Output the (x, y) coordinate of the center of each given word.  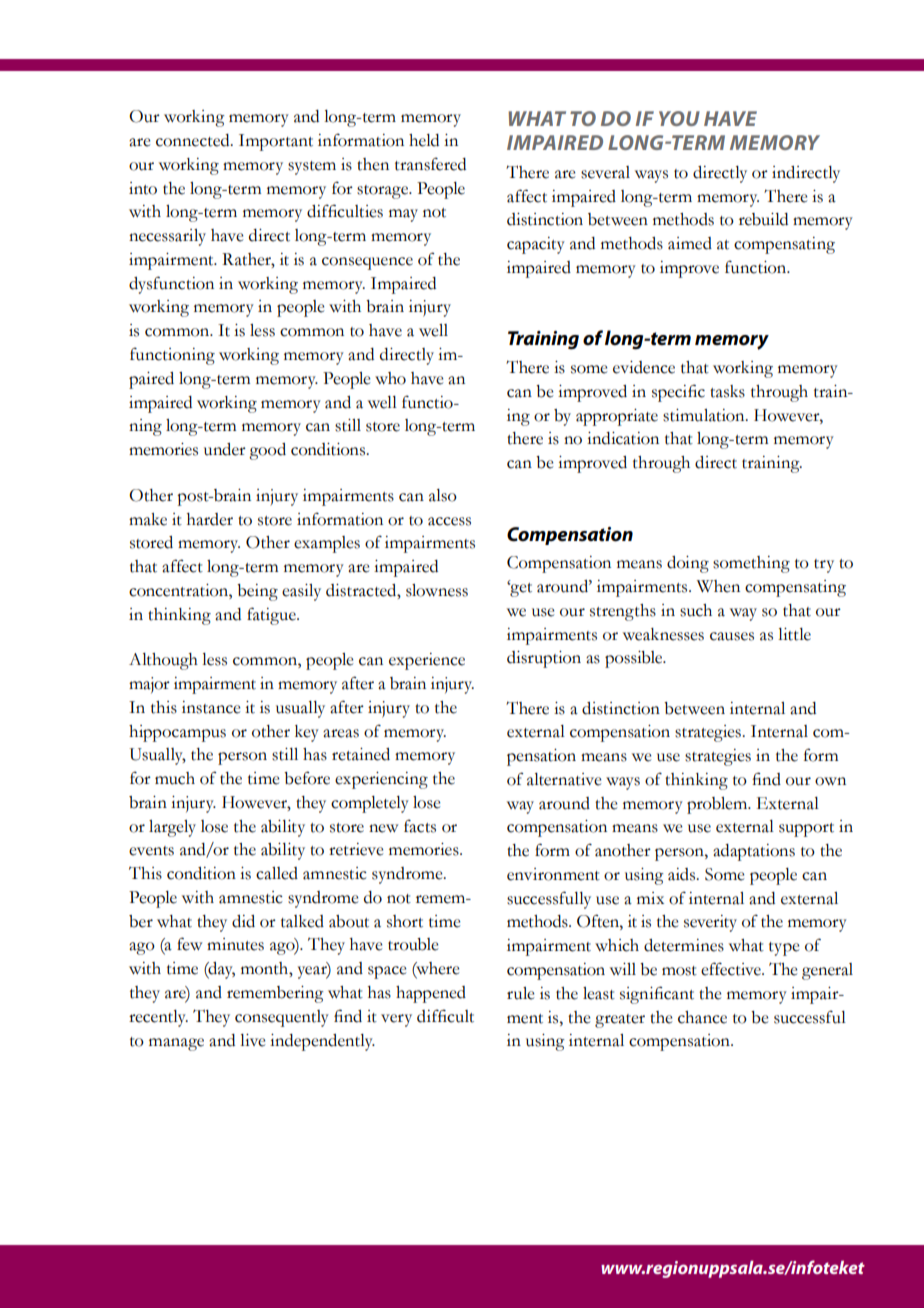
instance (211, 707)
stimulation (705, 415)
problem (718, 805)
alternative (564, 779)
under (225, 449)
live (253, 1040)
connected (194, 140)
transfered (430, 164)
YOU (679, 118)
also (443, 495)
